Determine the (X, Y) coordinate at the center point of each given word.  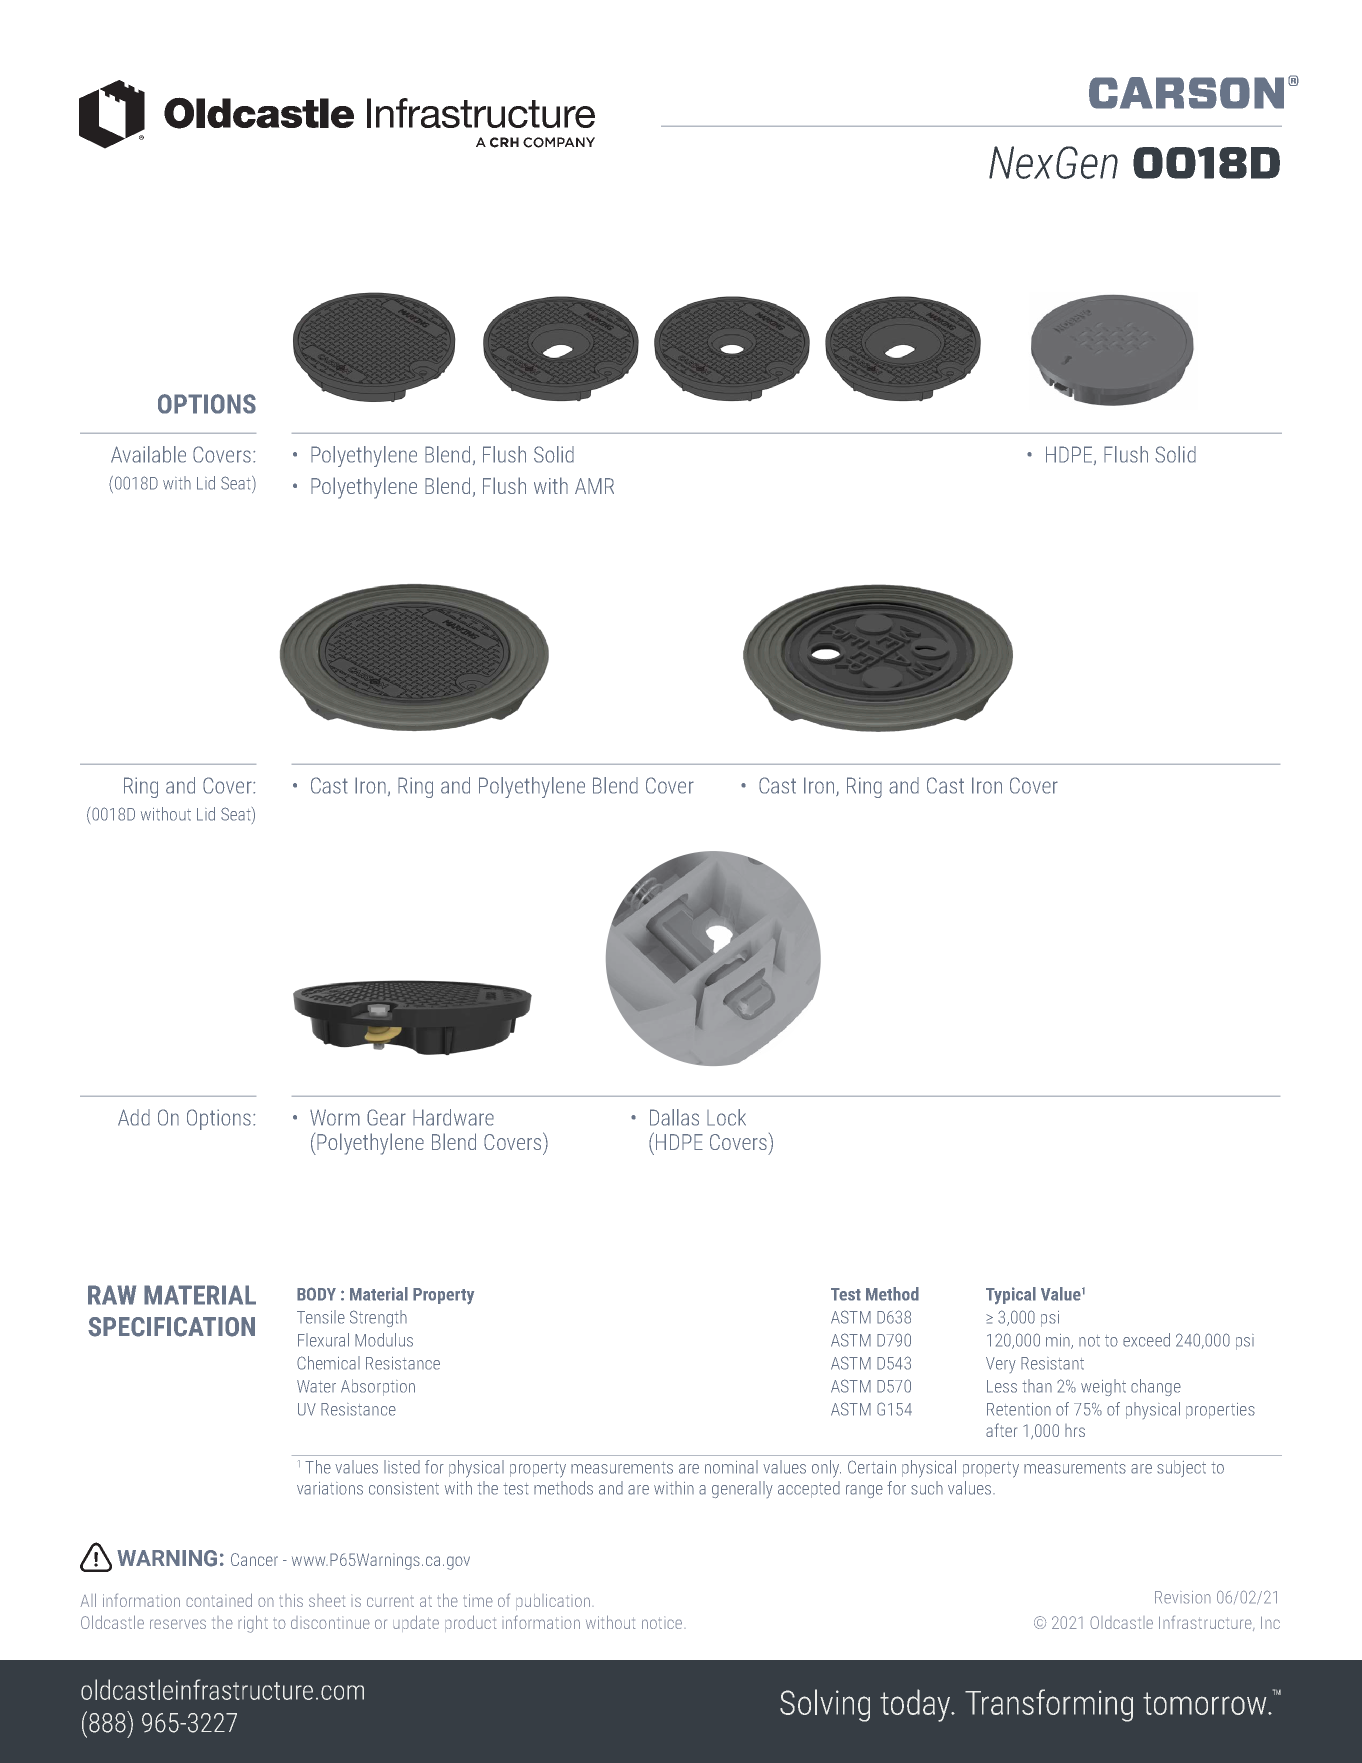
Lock (726, 1117)
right (253, 1624)
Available (148, 454)
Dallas (674, 1117)
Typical (1011, 1295)
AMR (594, 486)
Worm (335, 1117)
